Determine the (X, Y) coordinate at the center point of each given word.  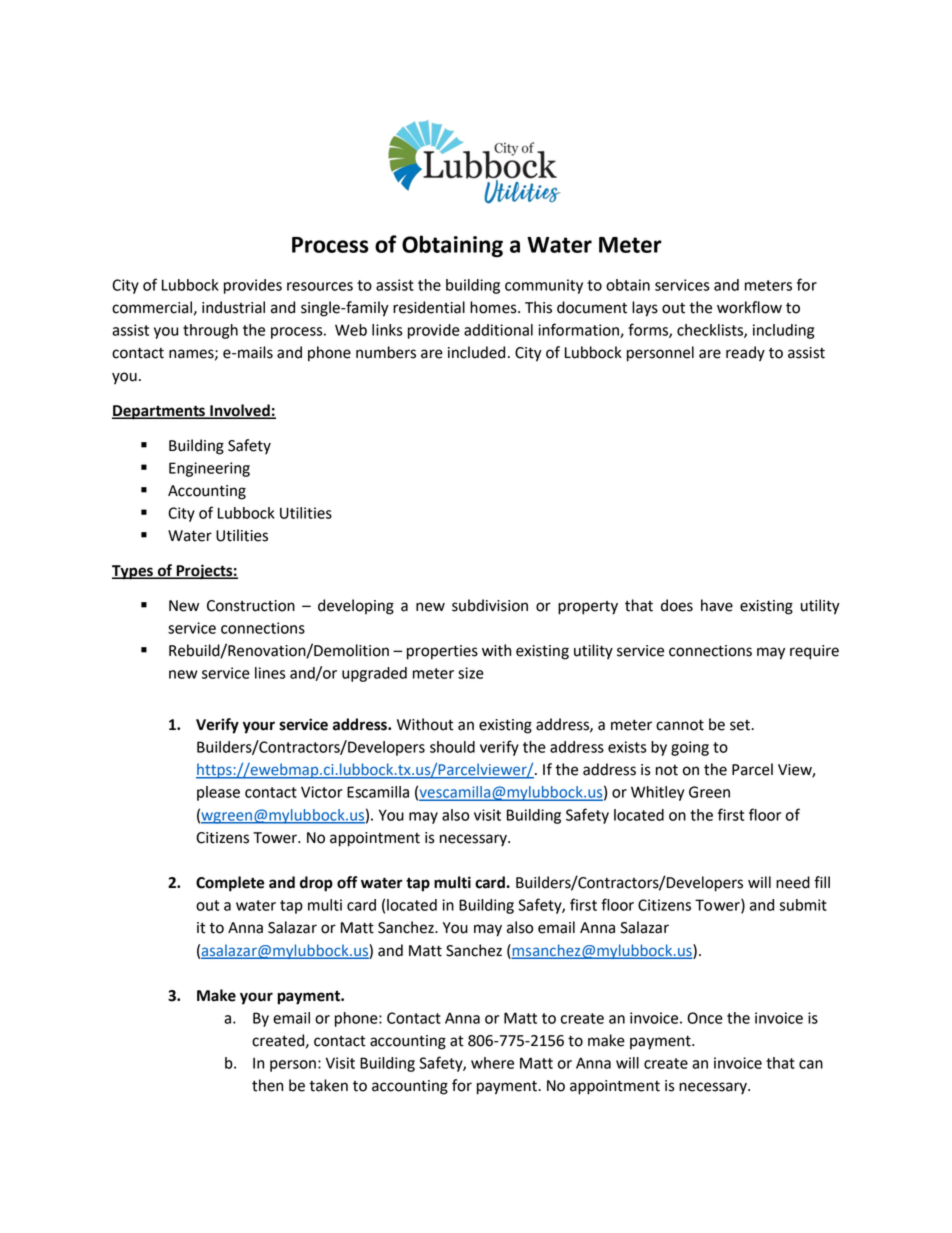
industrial (233, 307)
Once (705, 1018)
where (492, 1063)
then (267, 1085)
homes (494, 307)
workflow (749, 307)
